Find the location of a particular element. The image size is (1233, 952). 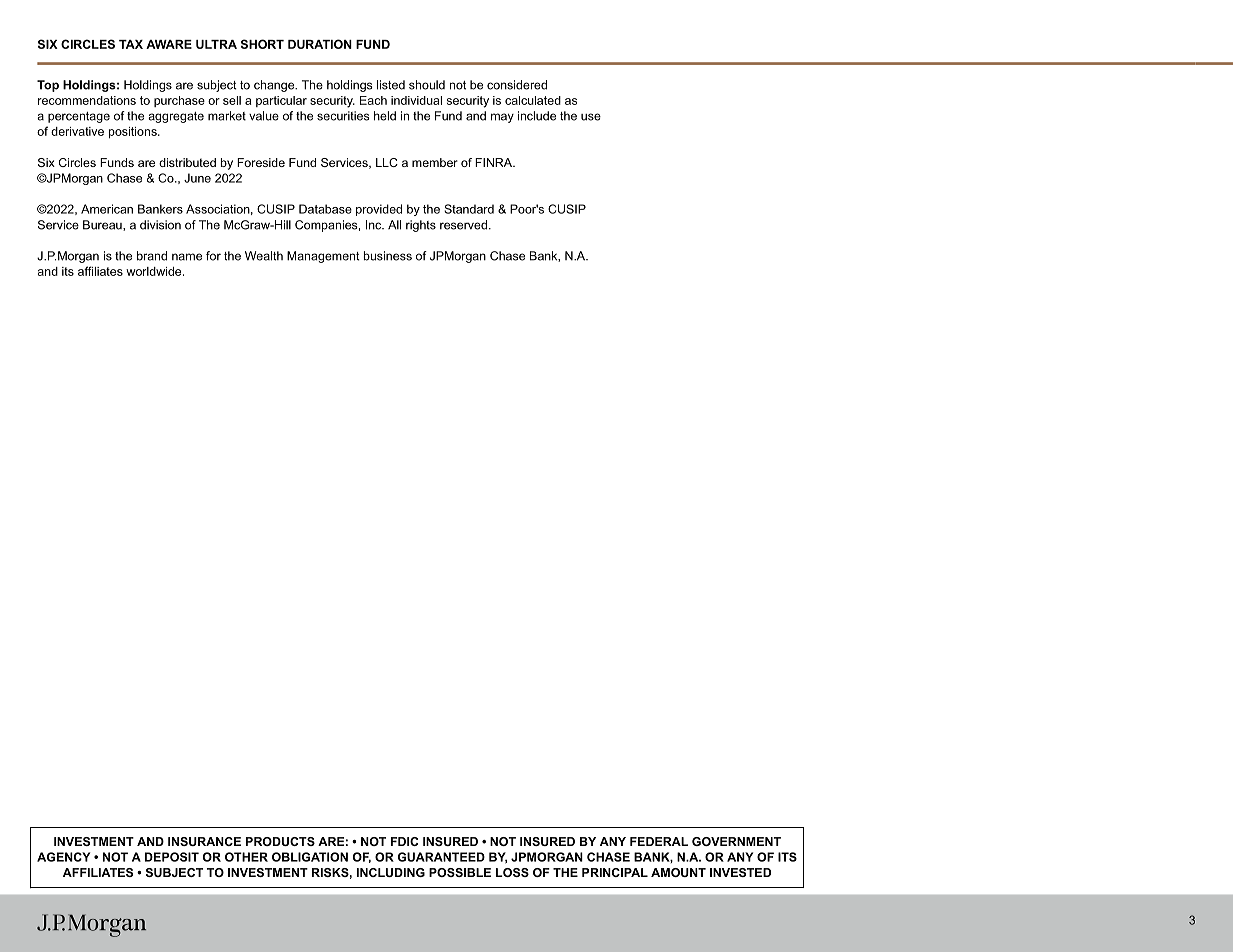

TAX is located at coordinates (131, 44).
